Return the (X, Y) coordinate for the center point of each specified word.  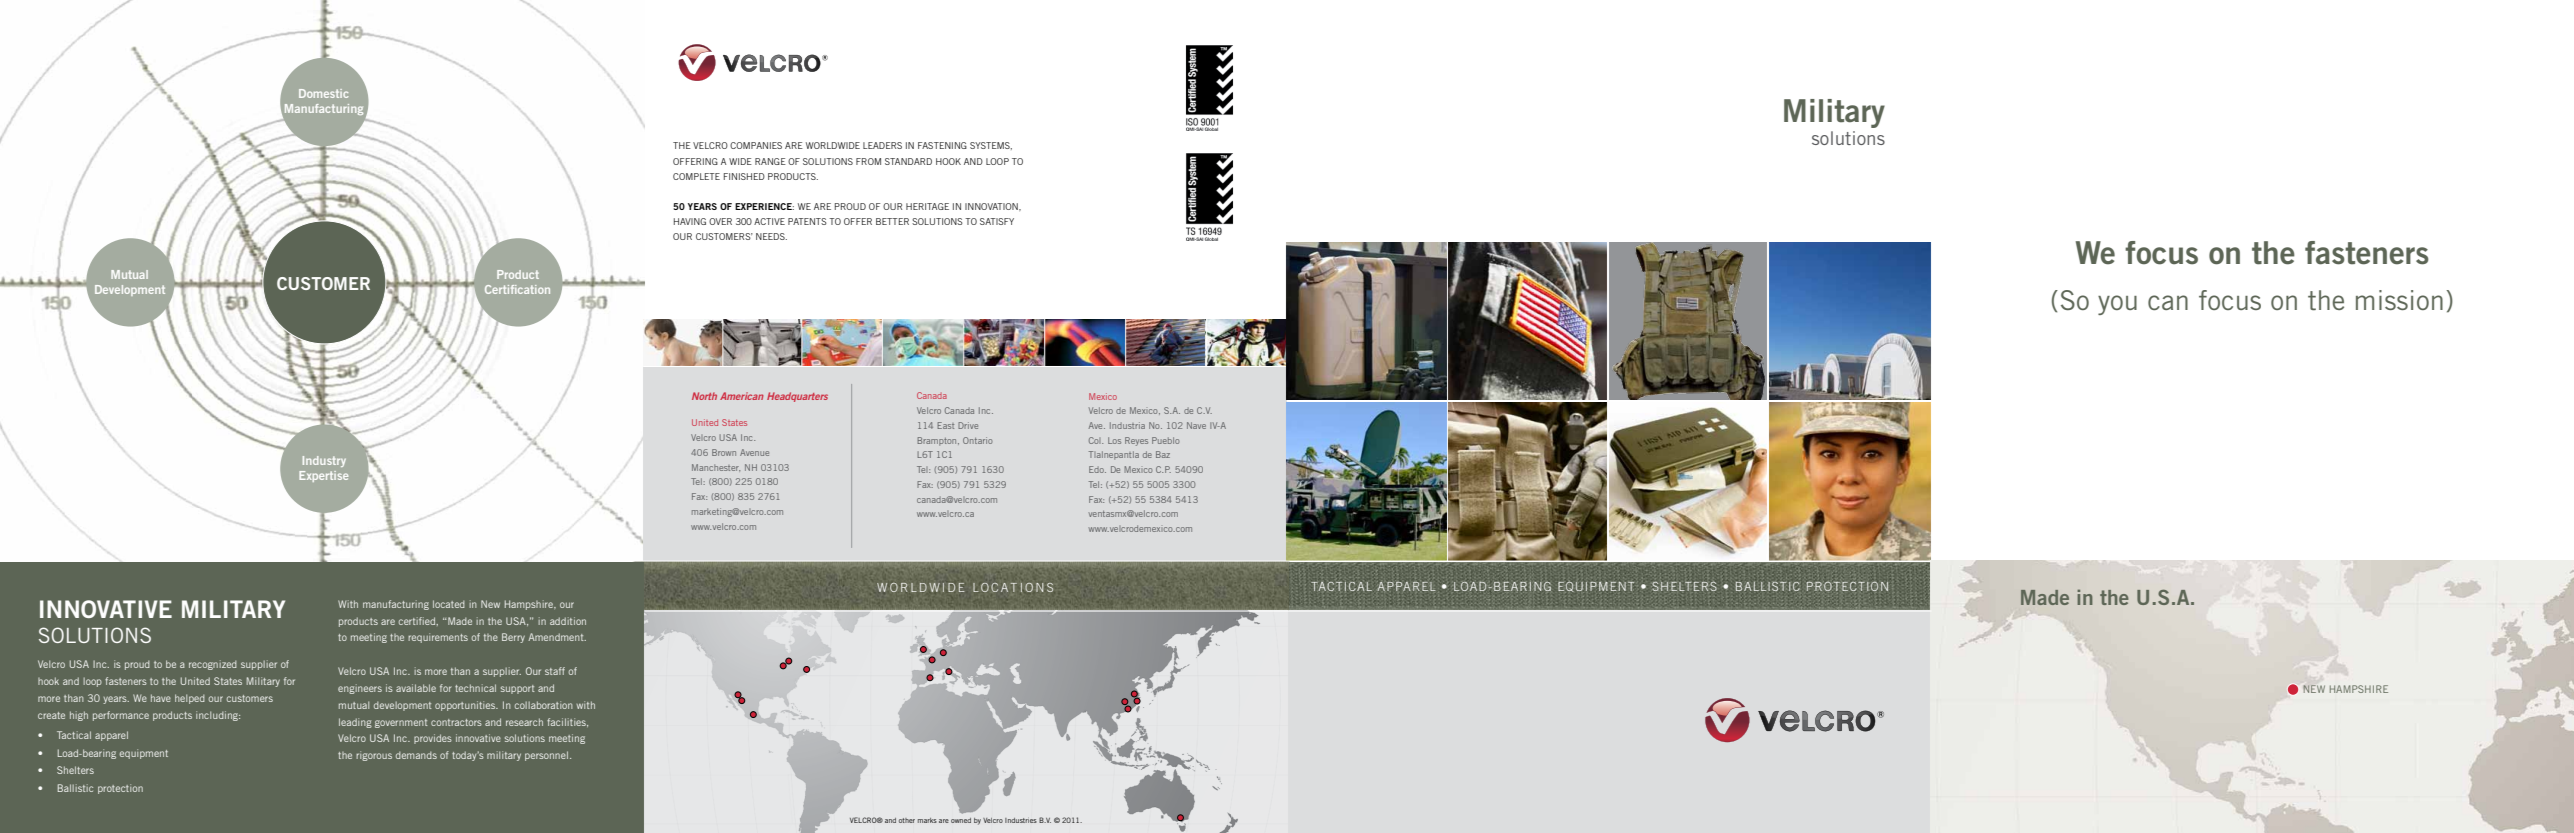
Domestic (323, 93)
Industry (324, 461)
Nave (1196, 425)
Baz (1163, 454)
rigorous (374, 756)
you (2117, 305)
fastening (942, 145)
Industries (1021, 820)
